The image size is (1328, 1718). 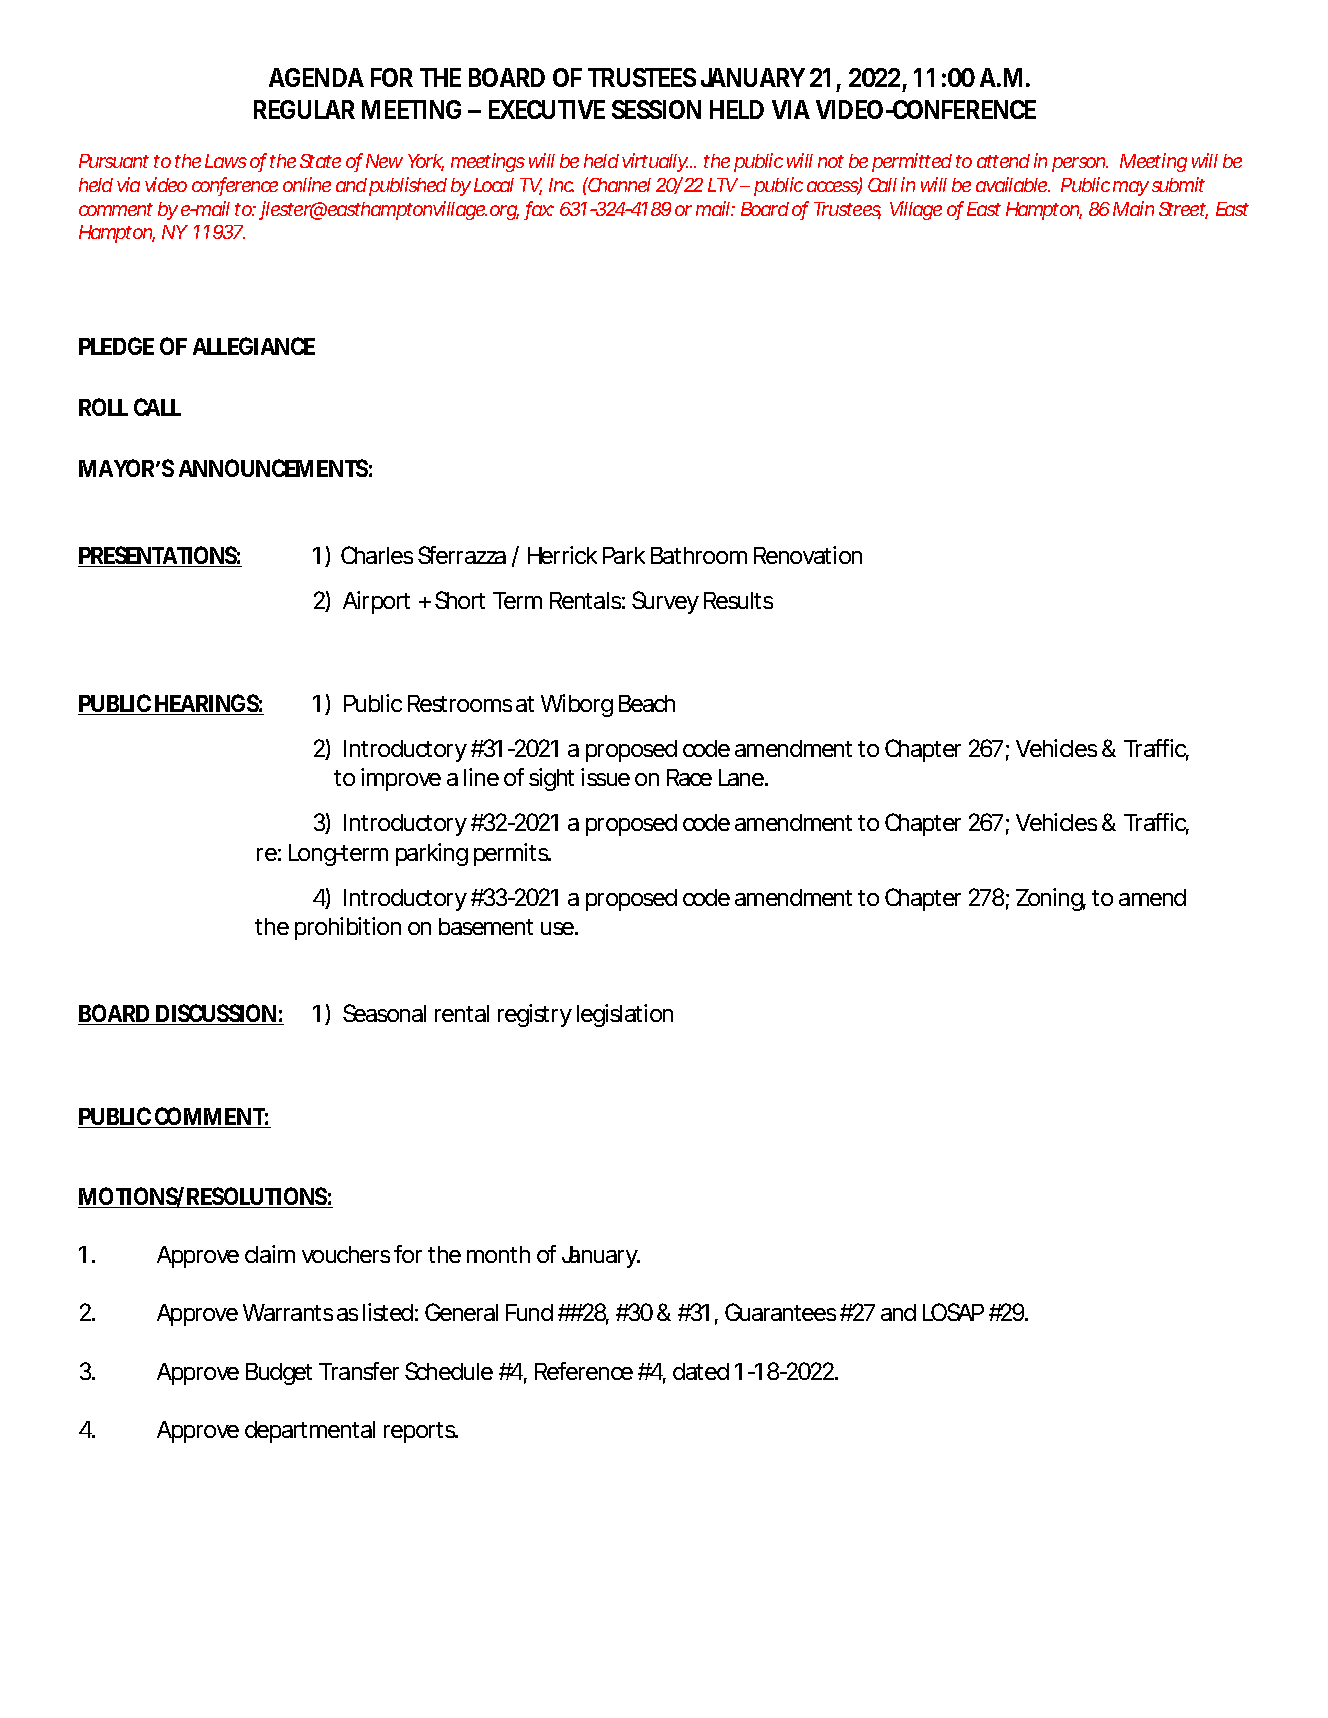 What do you see at coordinates (1079, 164) in the screenshot?
I see `person` at bounding box center [1079, 164].
